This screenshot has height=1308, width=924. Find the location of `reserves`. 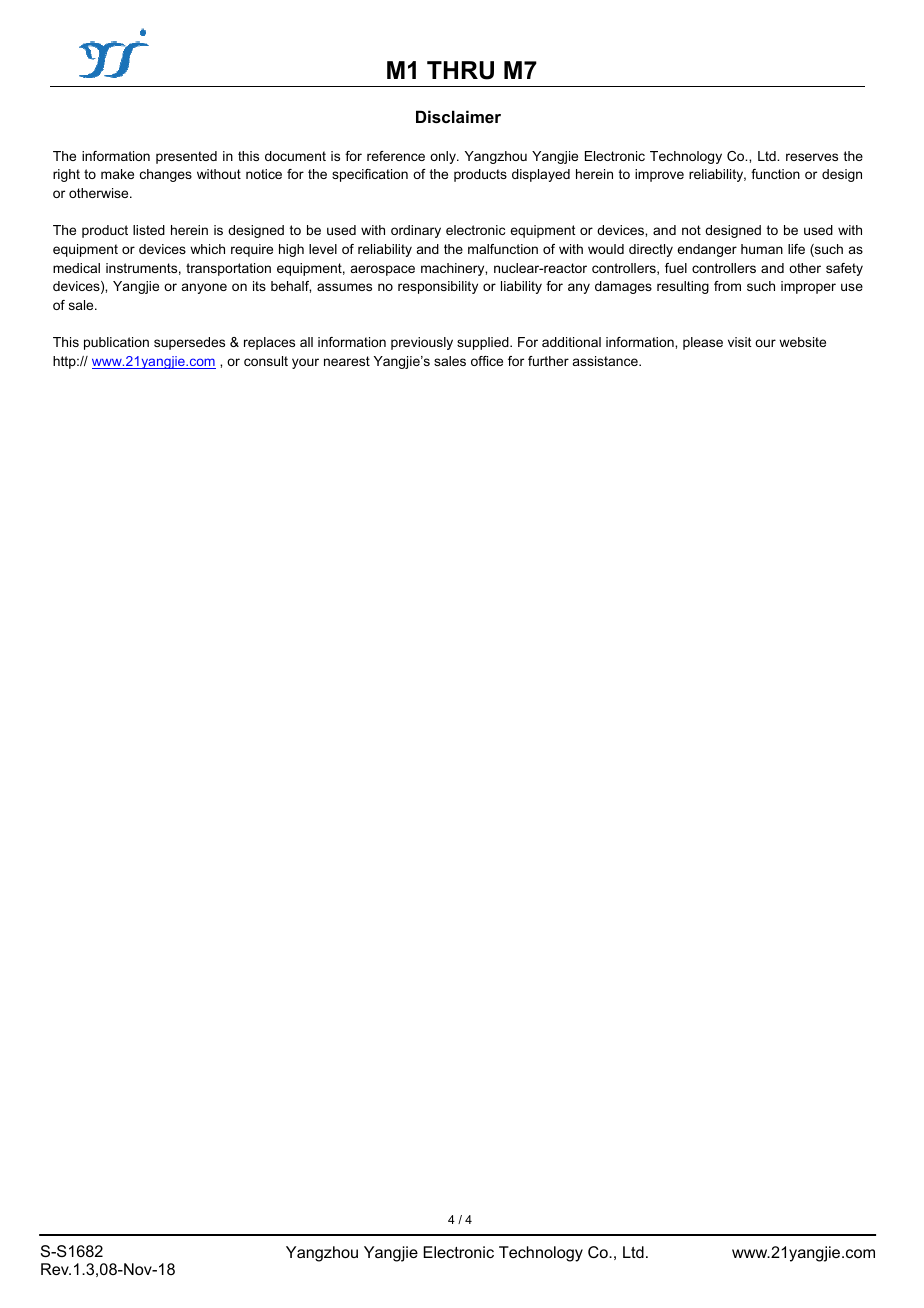

reserves is located at coordinates (812, 157).
